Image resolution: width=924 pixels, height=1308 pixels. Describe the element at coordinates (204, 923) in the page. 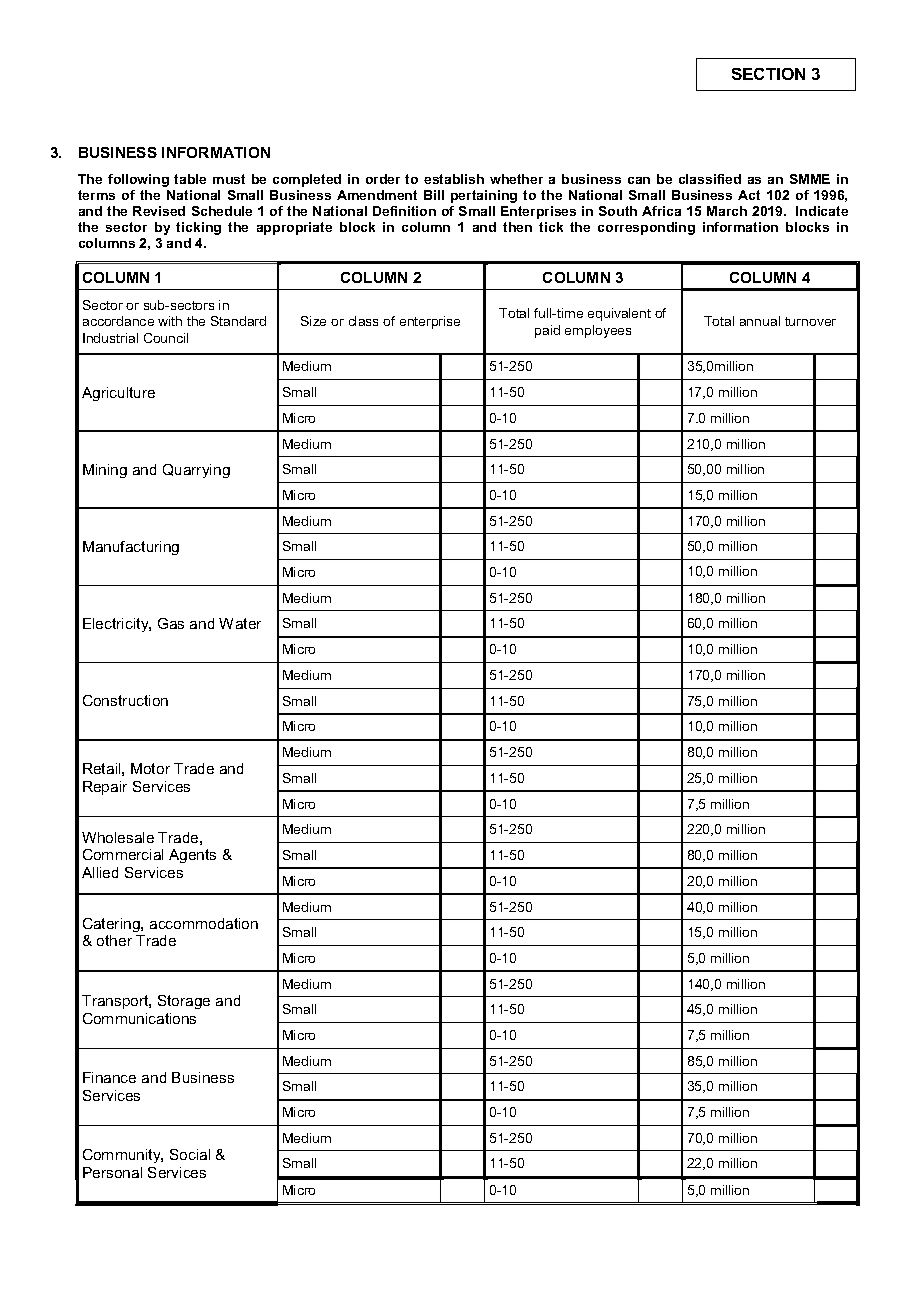

I see `accommodation` at that location.
